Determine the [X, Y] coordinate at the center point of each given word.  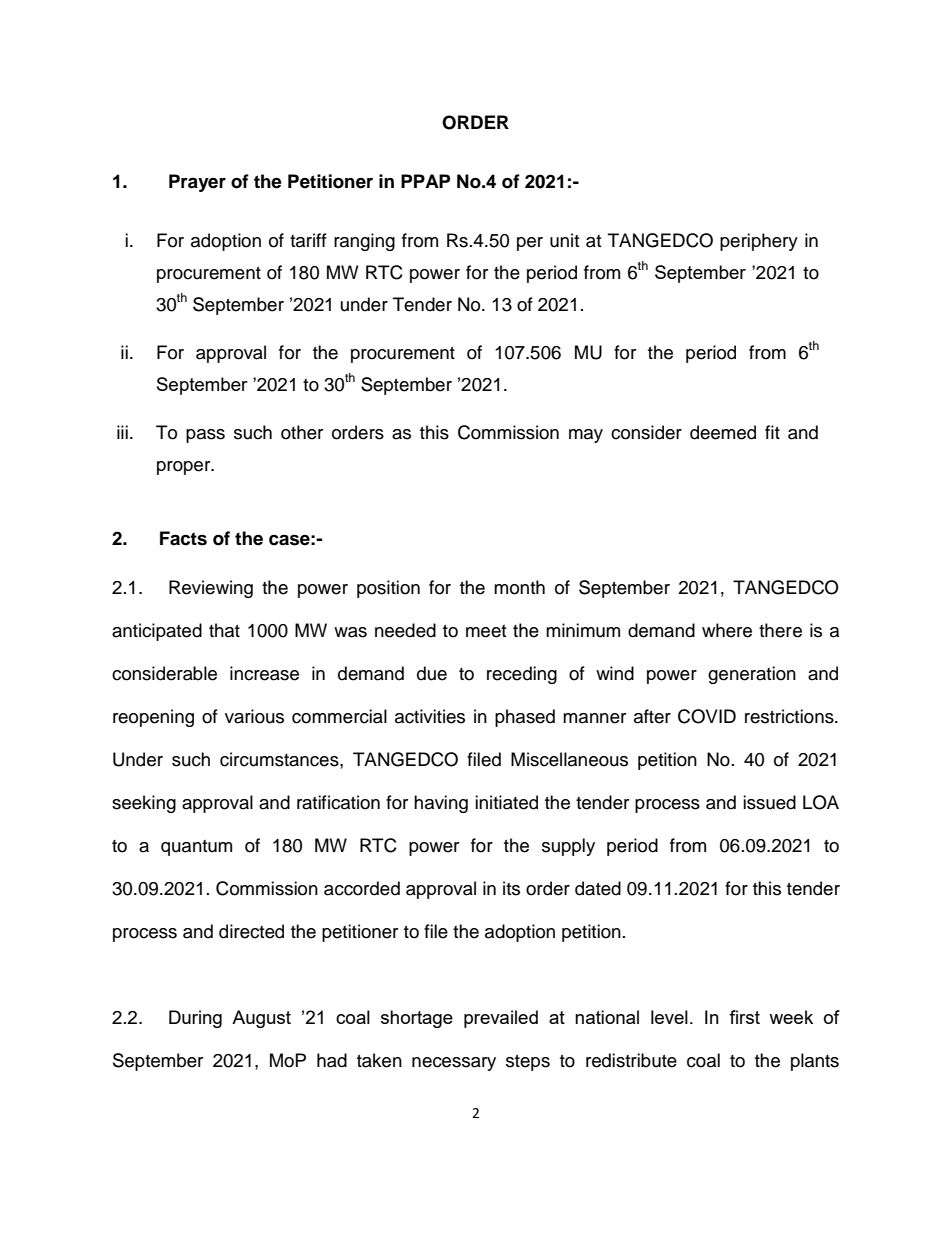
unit [564, 240]
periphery [759, 242]
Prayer [197, 183]
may [586, 436]
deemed [723, 432]
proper [185, 468]
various [254, 716]
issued [769, 802]
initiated [506, 802]
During [195, 1019]
